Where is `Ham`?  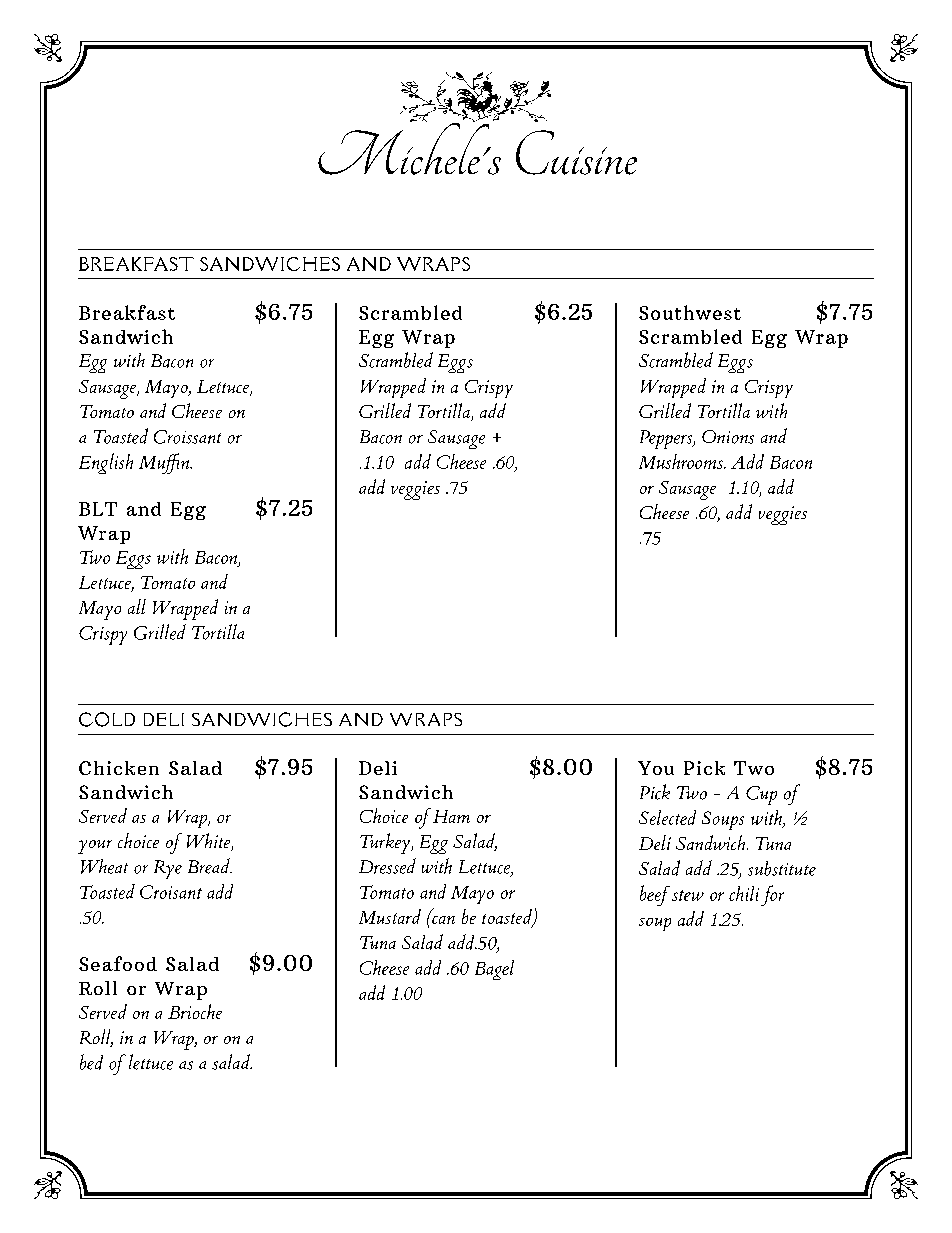 Ham is located at coordinates (451, 816).
